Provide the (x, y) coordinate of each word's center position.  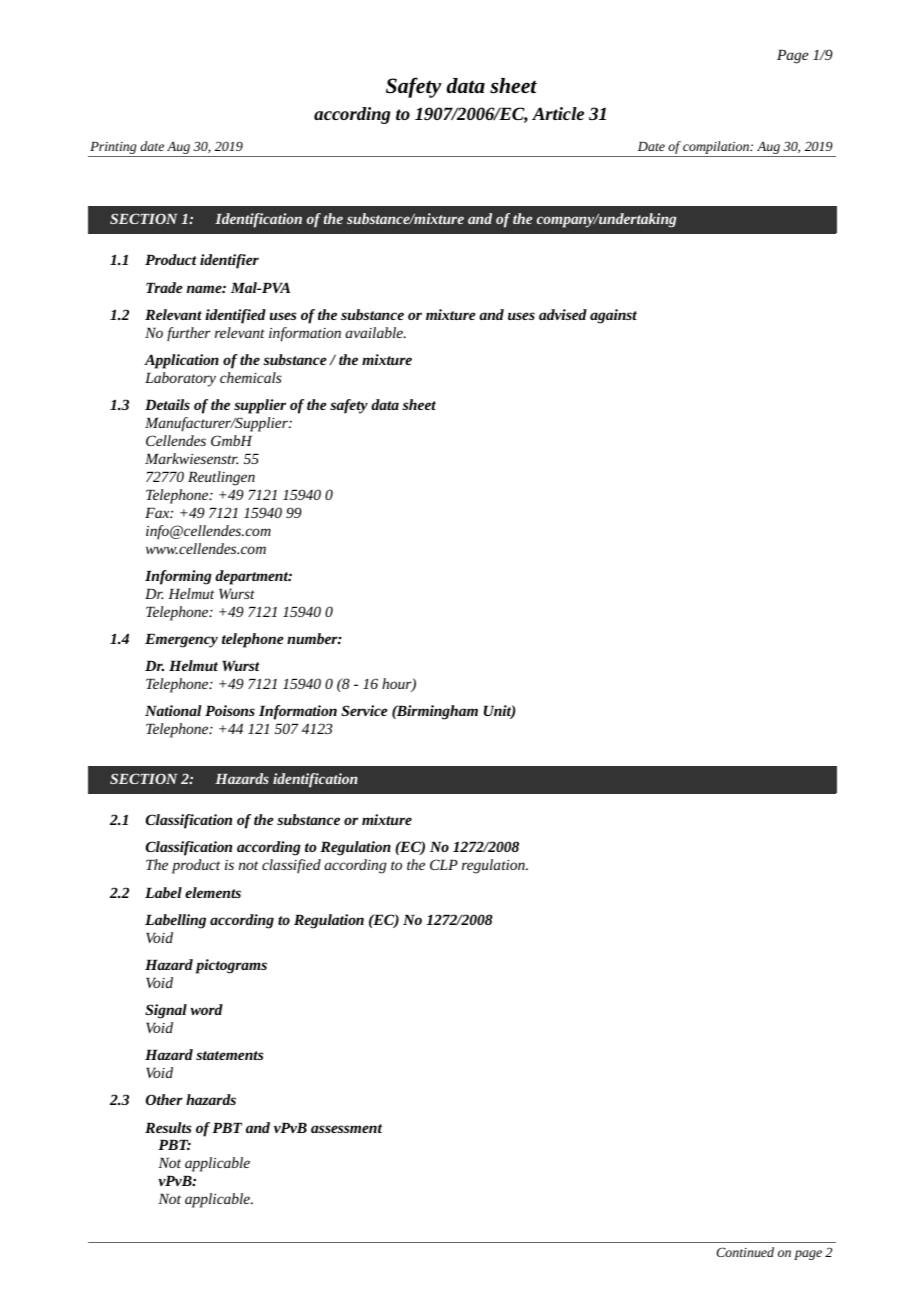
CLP (444, 864)
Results (168, 1127)
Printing (113, 148)
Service (364, 710)
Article (558, 113)
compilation (717, 147)
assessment (346, 1128)
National (173, 710)
